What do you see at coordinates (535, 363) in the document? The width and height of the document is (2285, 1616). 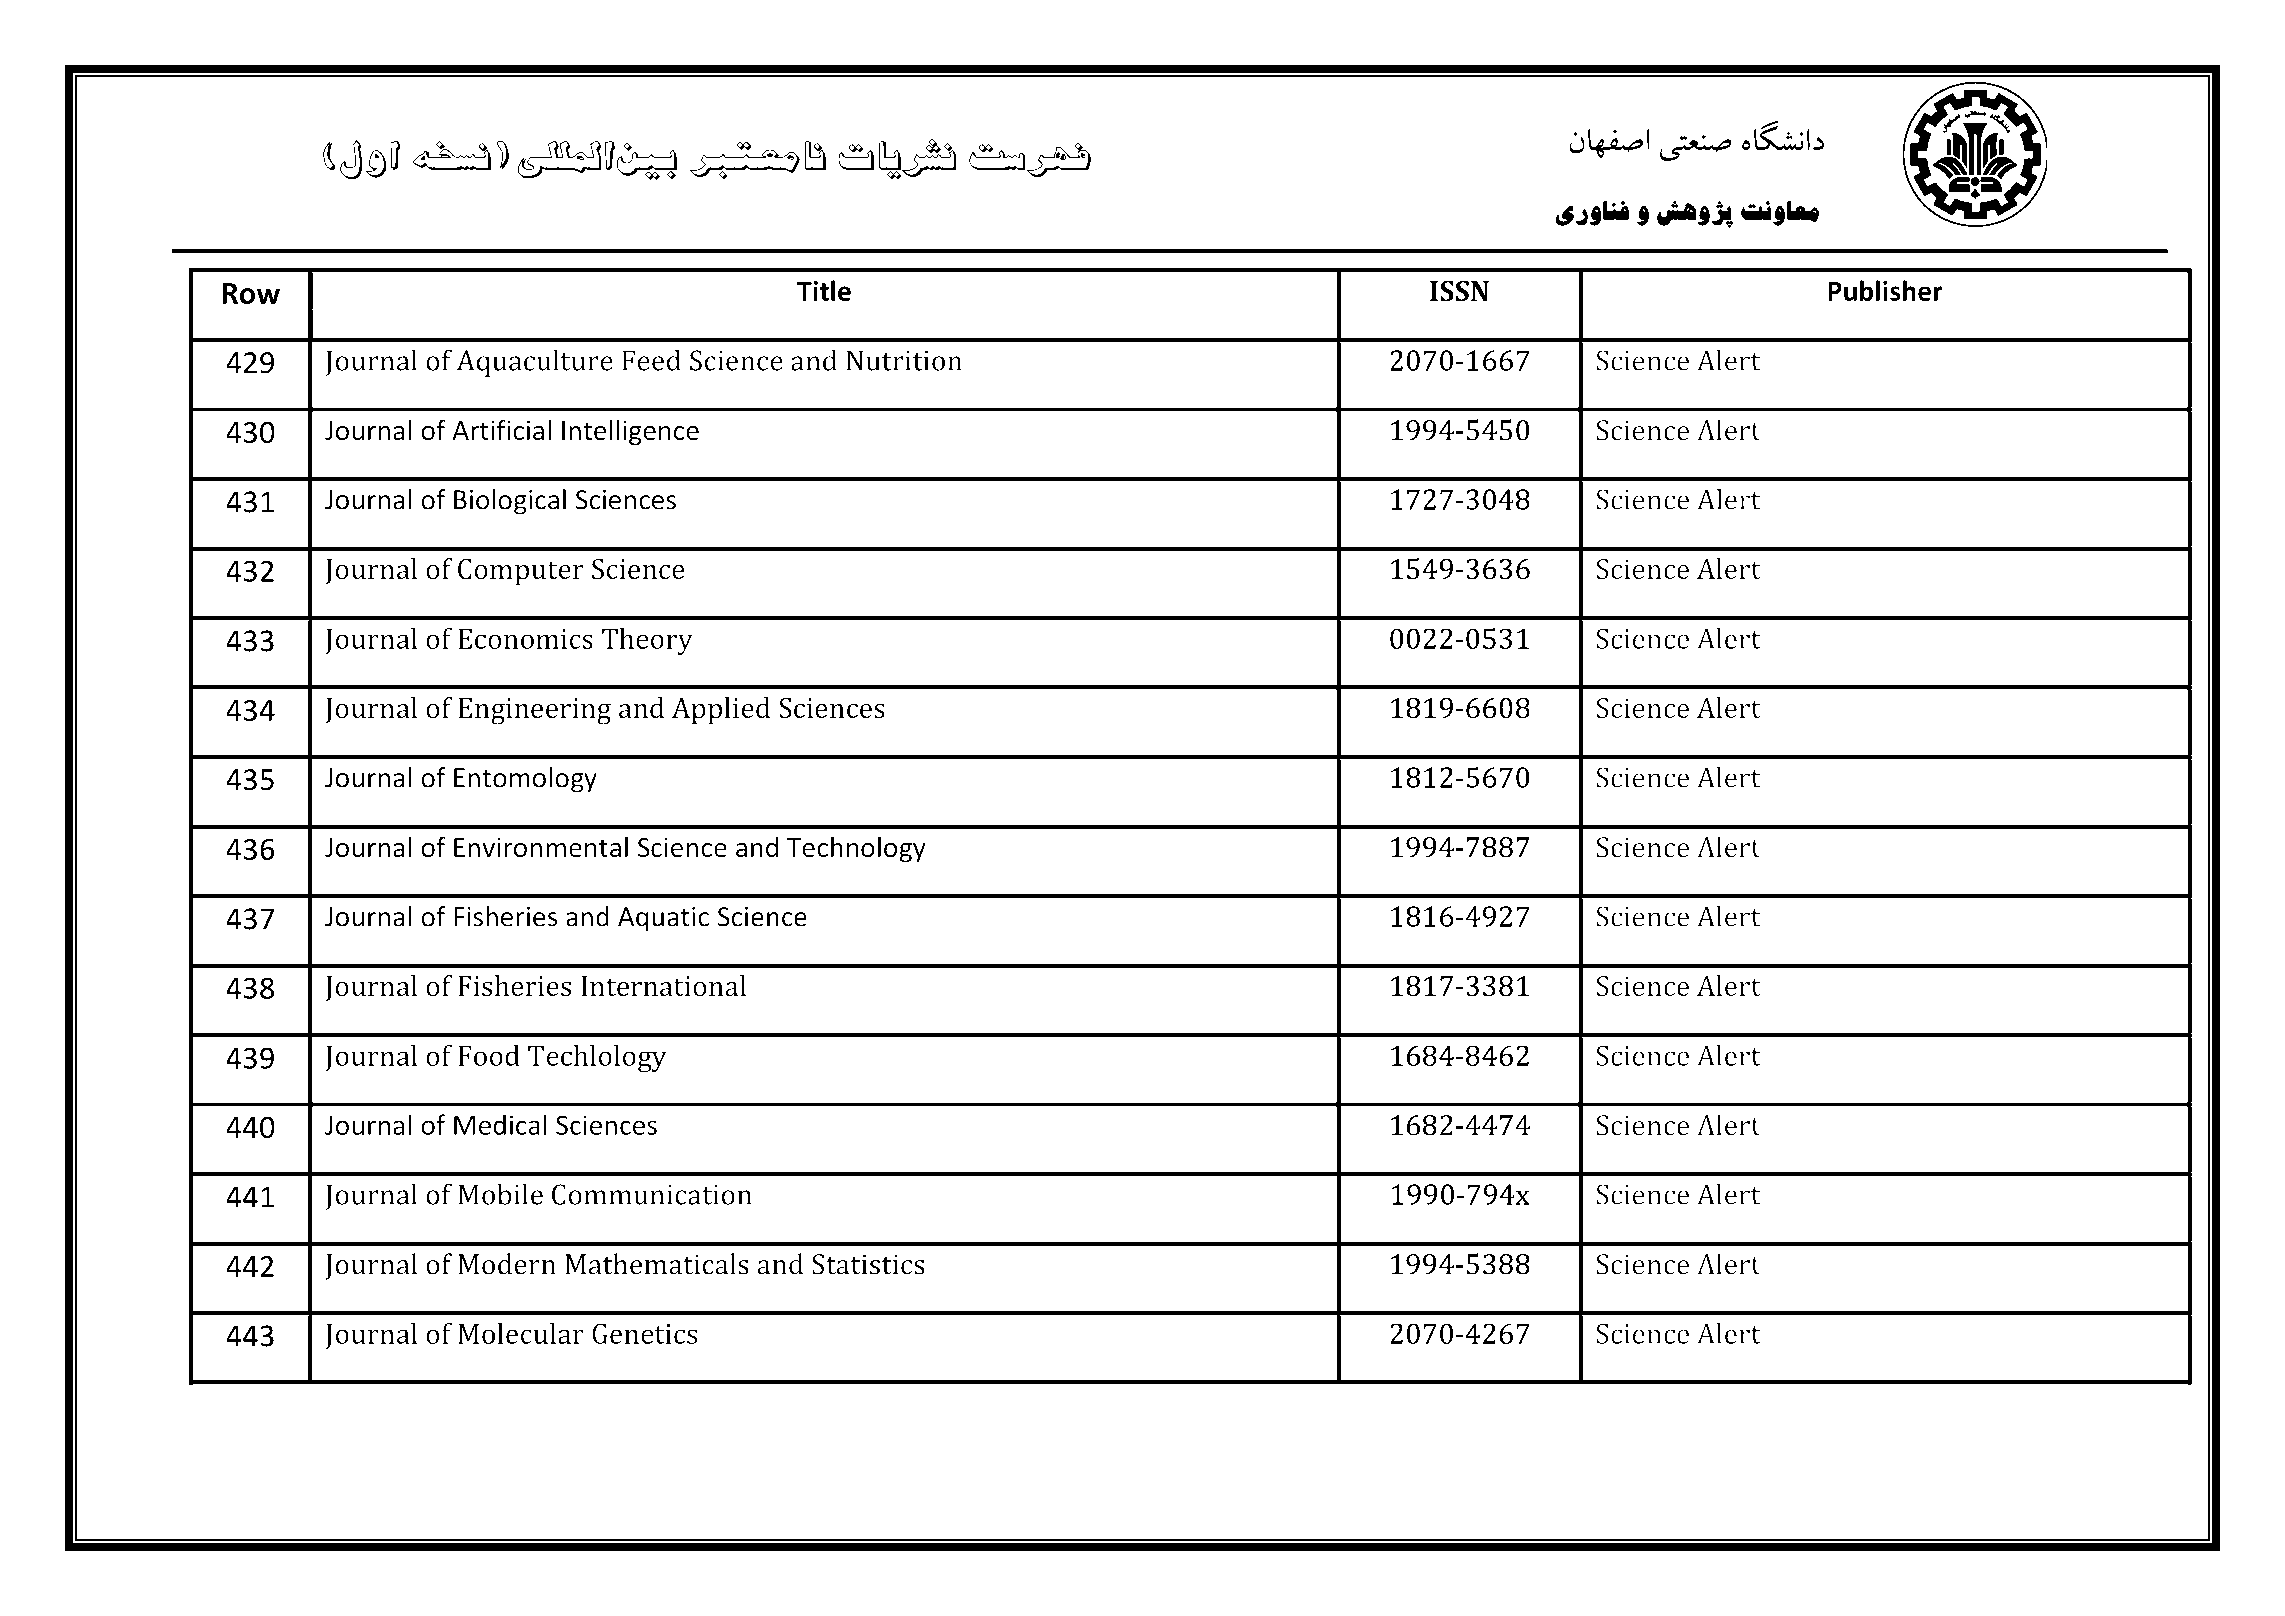 I see `Aquaculture` at bounding box center [535, 363].
